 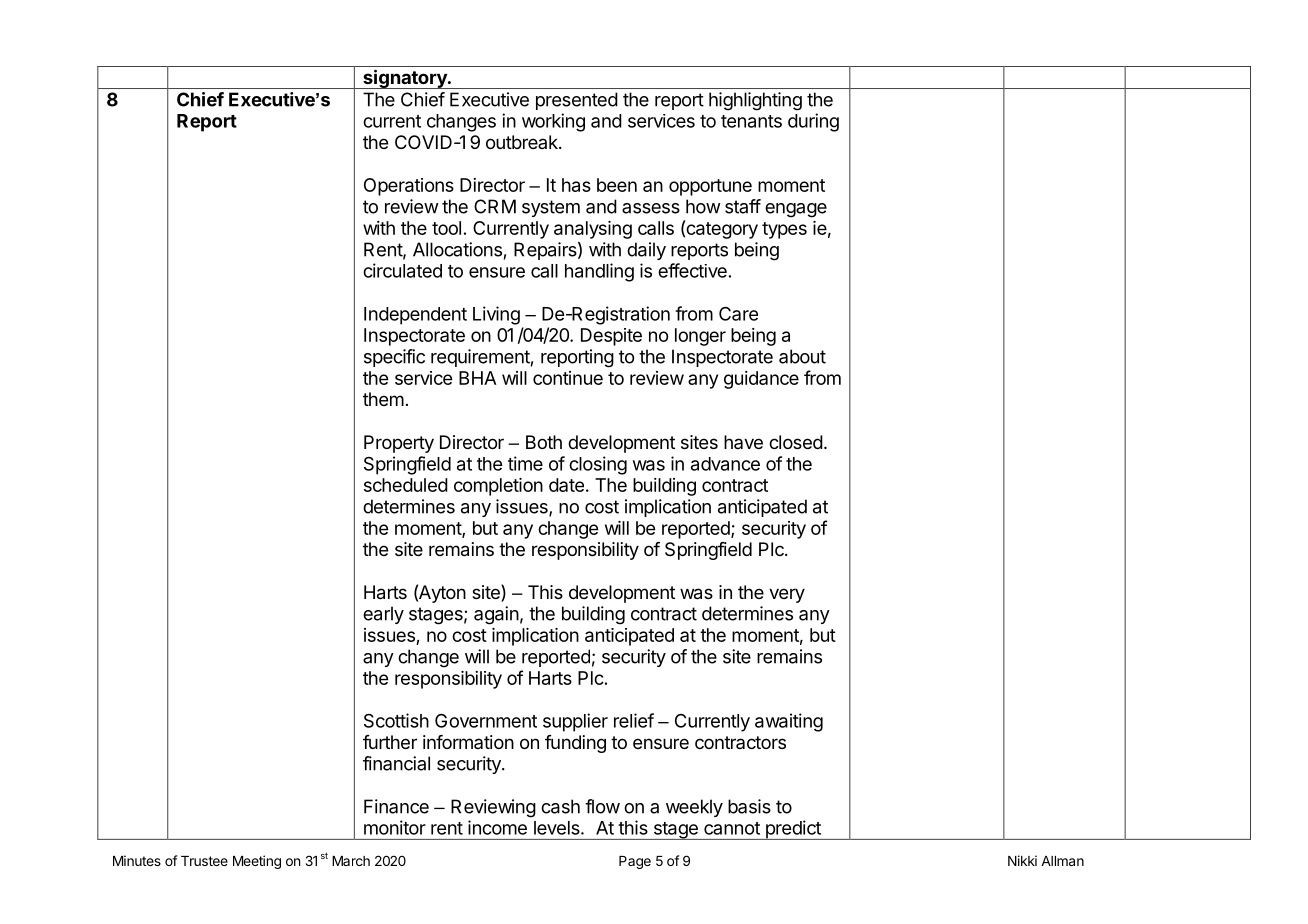 What do you see at coordinates (409, 187) in the screenshot?
I see `Operations` at bounding box center [409, 187].
